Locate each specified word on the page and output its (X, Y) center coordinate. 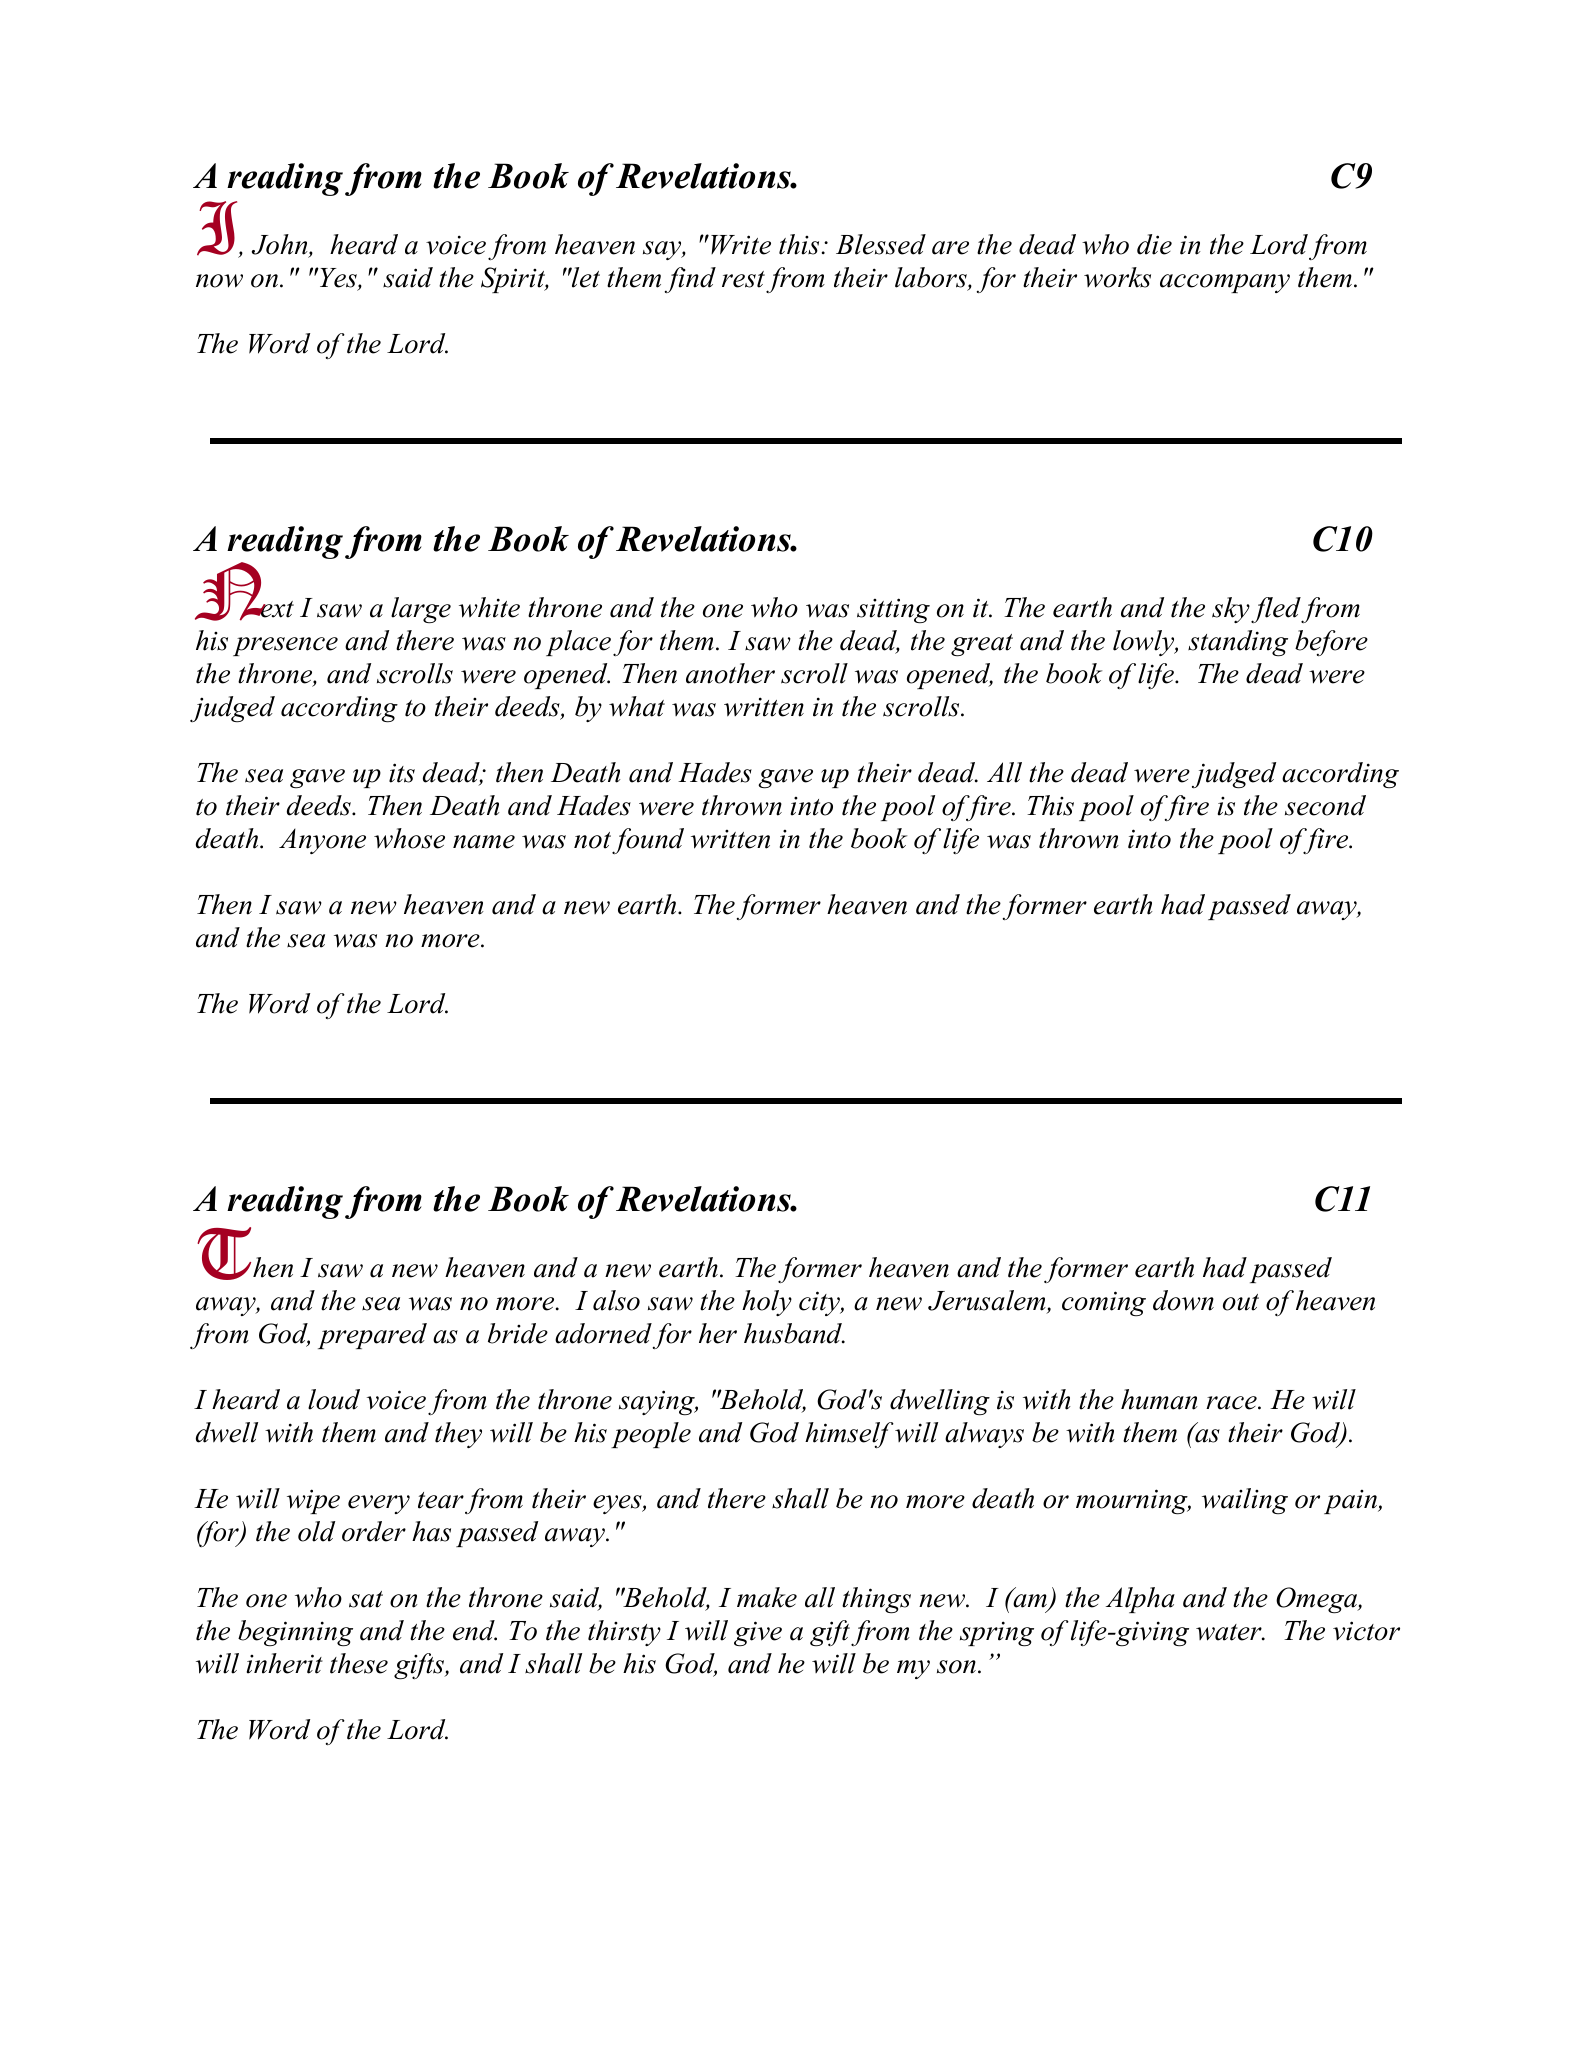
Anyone (322, 841)
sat (366, 1599)
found (648, 841)
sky (1231, 610)
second (1325, 805)
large (421, 610)
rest (743, 279)
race (1232, 1403)
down (1183, 1300)
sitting (893, 611)
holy (767, 1303)
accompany (1225, 283)
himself (849, 1435)
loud (334, 1399)
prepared (372, 1336)
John (281, 246)
